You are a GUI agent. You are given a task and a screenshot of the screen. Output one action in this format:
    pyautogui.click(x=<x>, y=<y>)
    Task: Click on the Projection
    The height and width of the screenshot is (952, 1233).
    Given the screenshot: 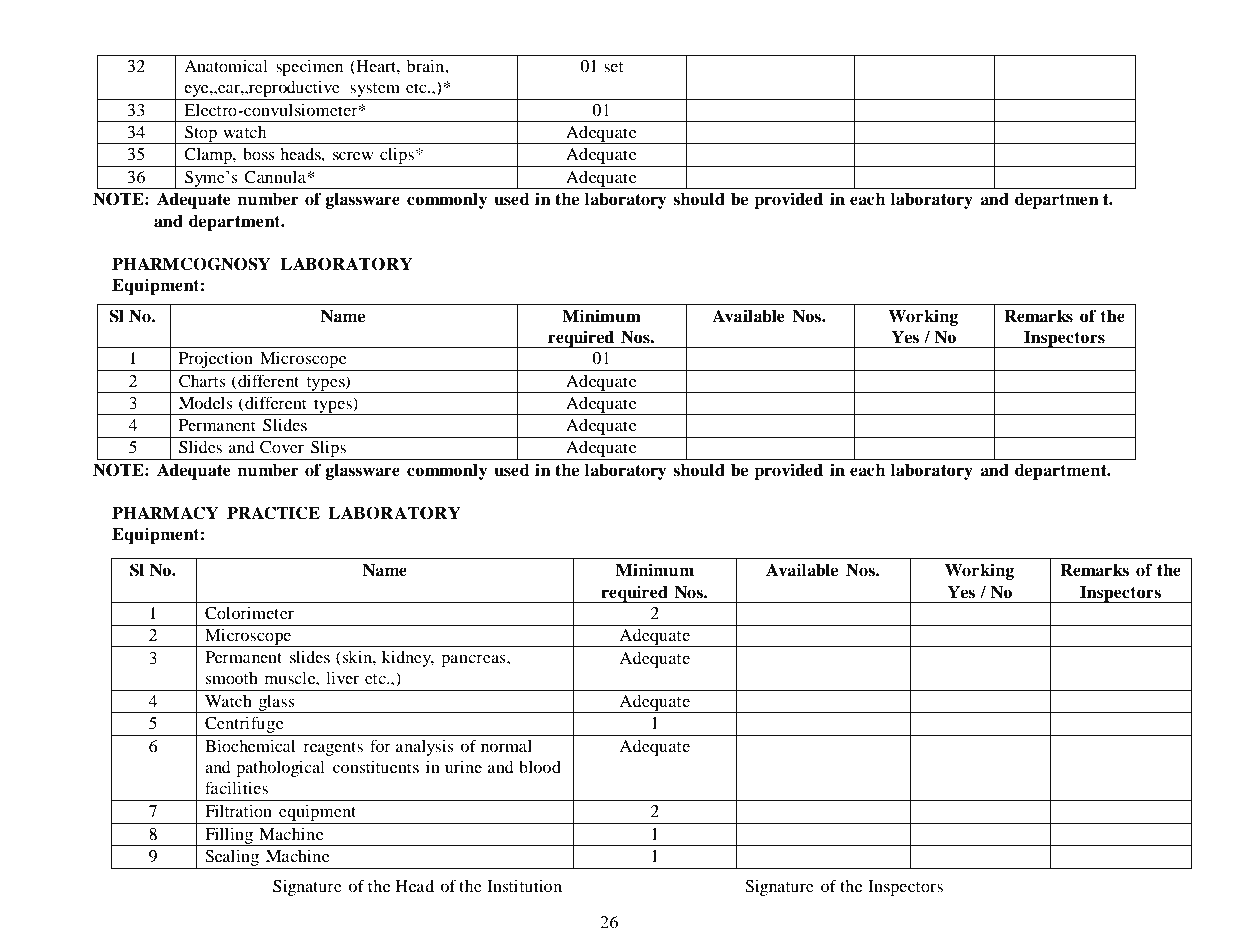 What is the action you would take?
    pyautogui.click(x=216, y=361)
